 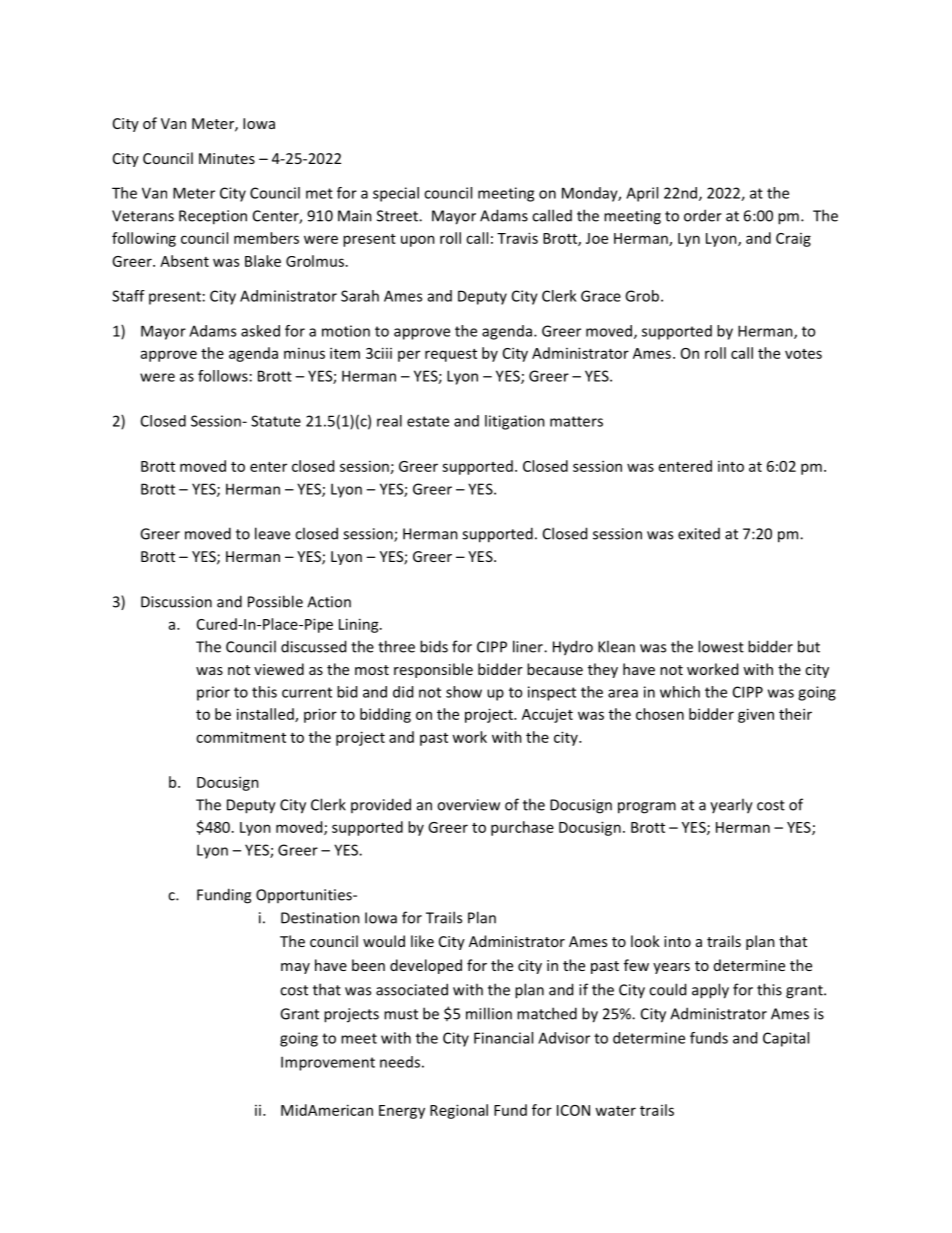 I want to click on Reception, so click(x=213, y=217).
